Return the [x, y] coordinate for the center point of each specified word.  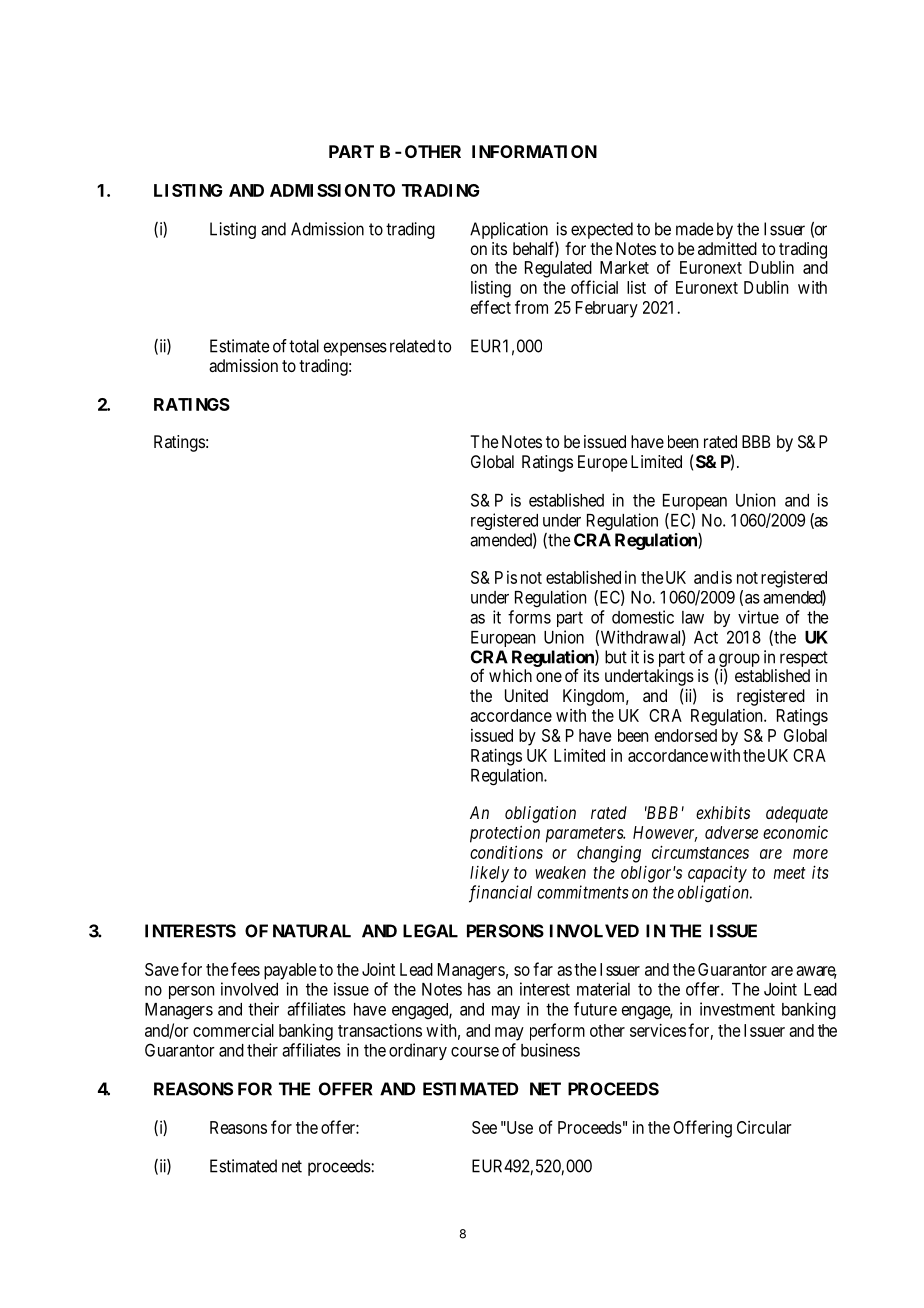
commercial [233, 1030]
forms [529, 617]
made [695, 229]
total [304, 346]
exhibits [723, 812]
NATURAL [312, 931]
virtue [758, 617]
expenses [355, 349]
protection [505, 834]
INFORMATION [534, 151]
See [484, 1127]
